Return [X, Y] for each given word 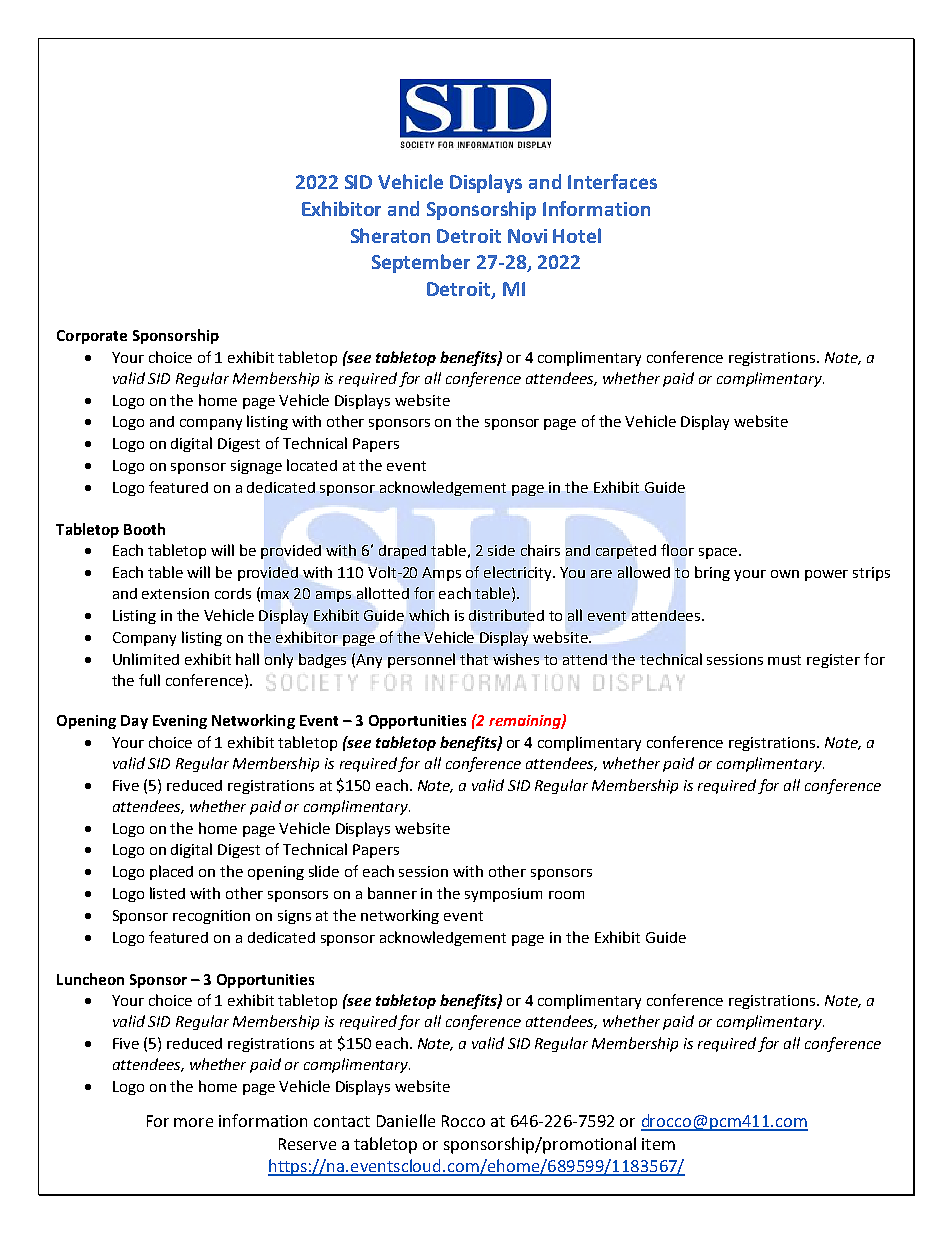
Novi [527, 236]
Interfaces [612, 181]
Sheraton [390, 235]
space [719, 553]
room [566, 895]
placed [171, 872]
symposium [503, 895]
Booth [144, 529]
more [193, 1122]
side [501, 550]
